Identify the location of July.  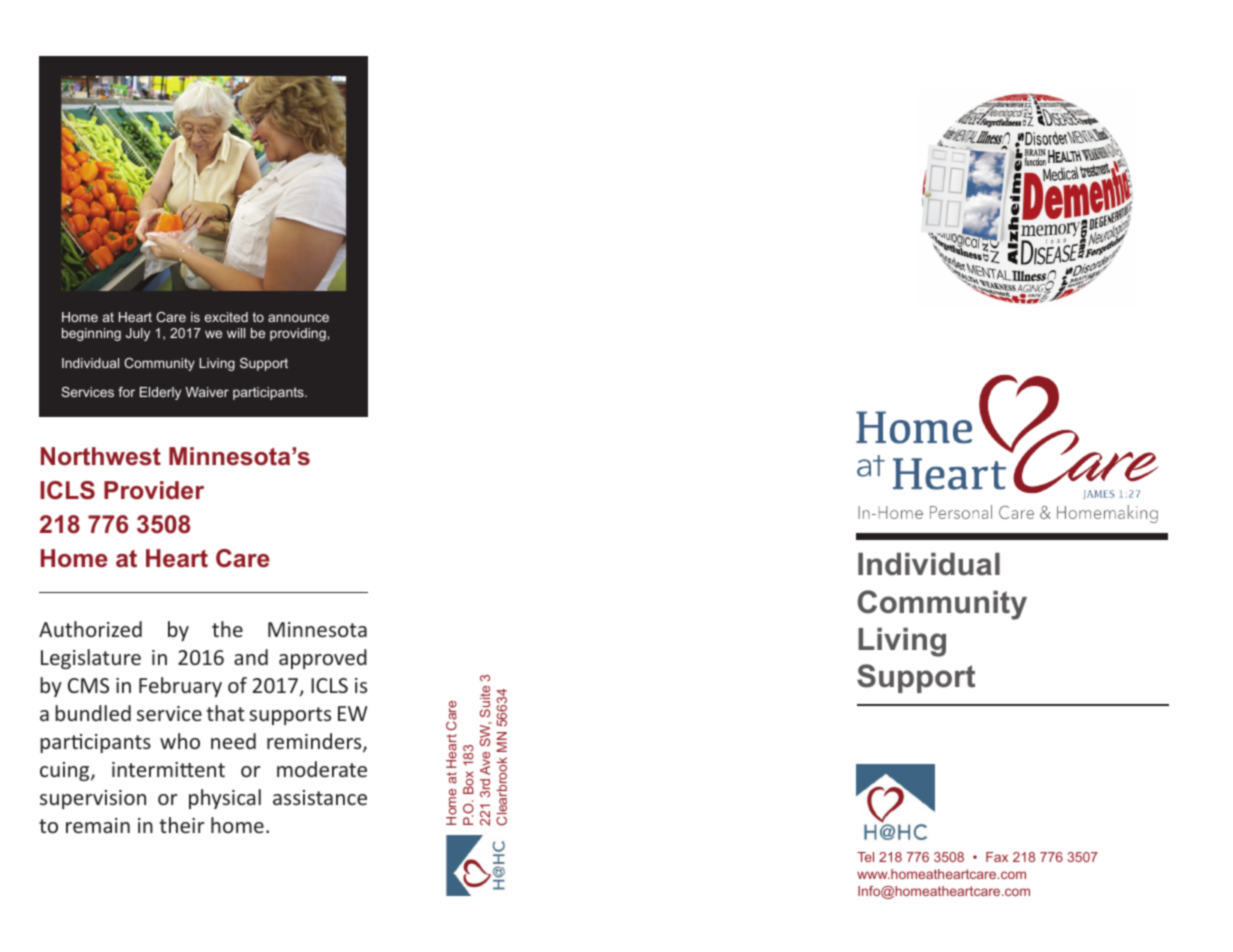
(138, 334).
